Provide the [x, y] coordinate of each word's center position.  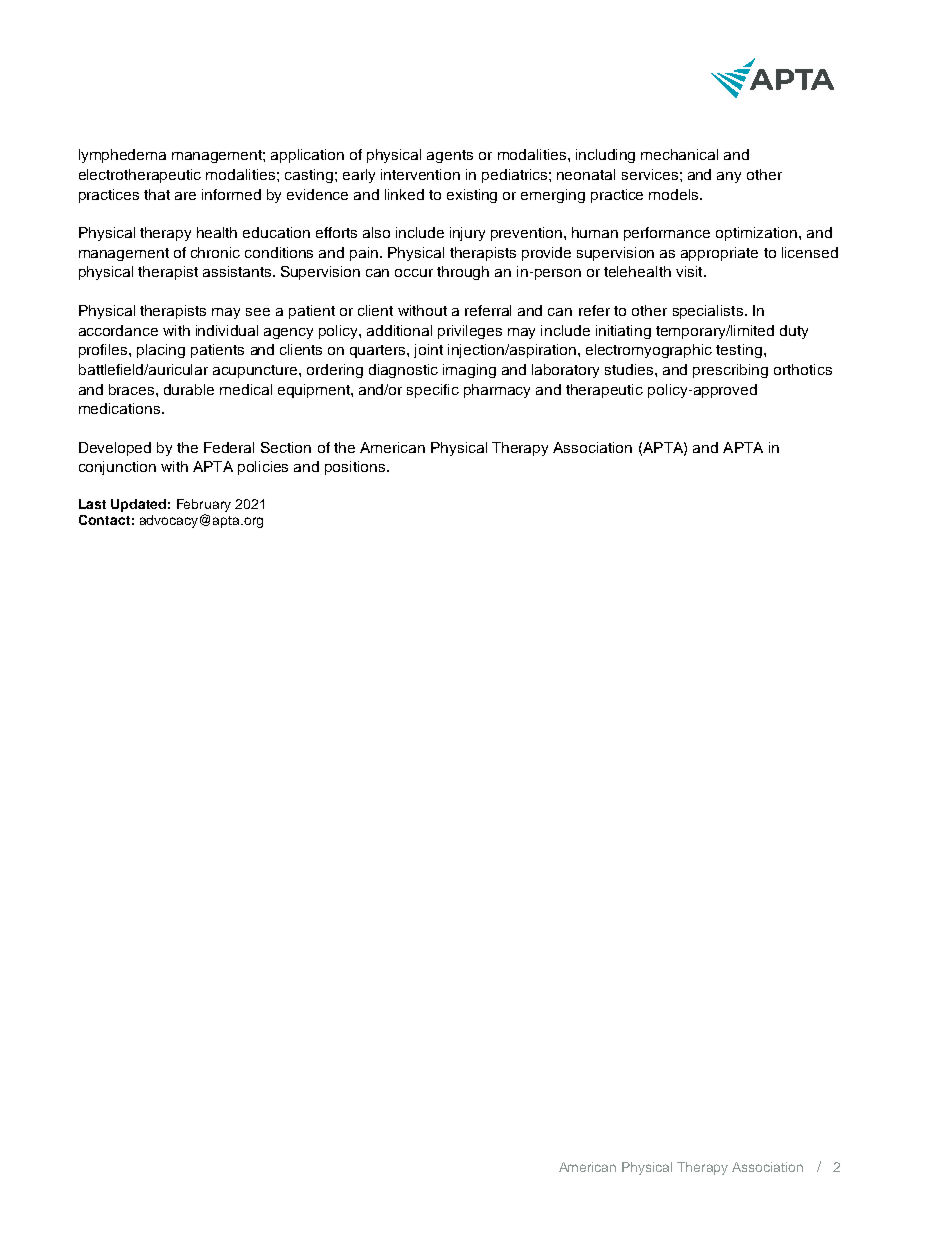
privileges [470, 332]
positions [356, 468]
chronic [215, 252]
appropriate [719, 254]
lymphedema [122, 156]
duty [794, 332]
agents [450, 156]
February [204, 507]
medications [121, 408]
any [729, 177]
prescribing [730, 371]
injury [467, 234]
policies [263, 468]
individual [227, 330]
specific [433, 391]
